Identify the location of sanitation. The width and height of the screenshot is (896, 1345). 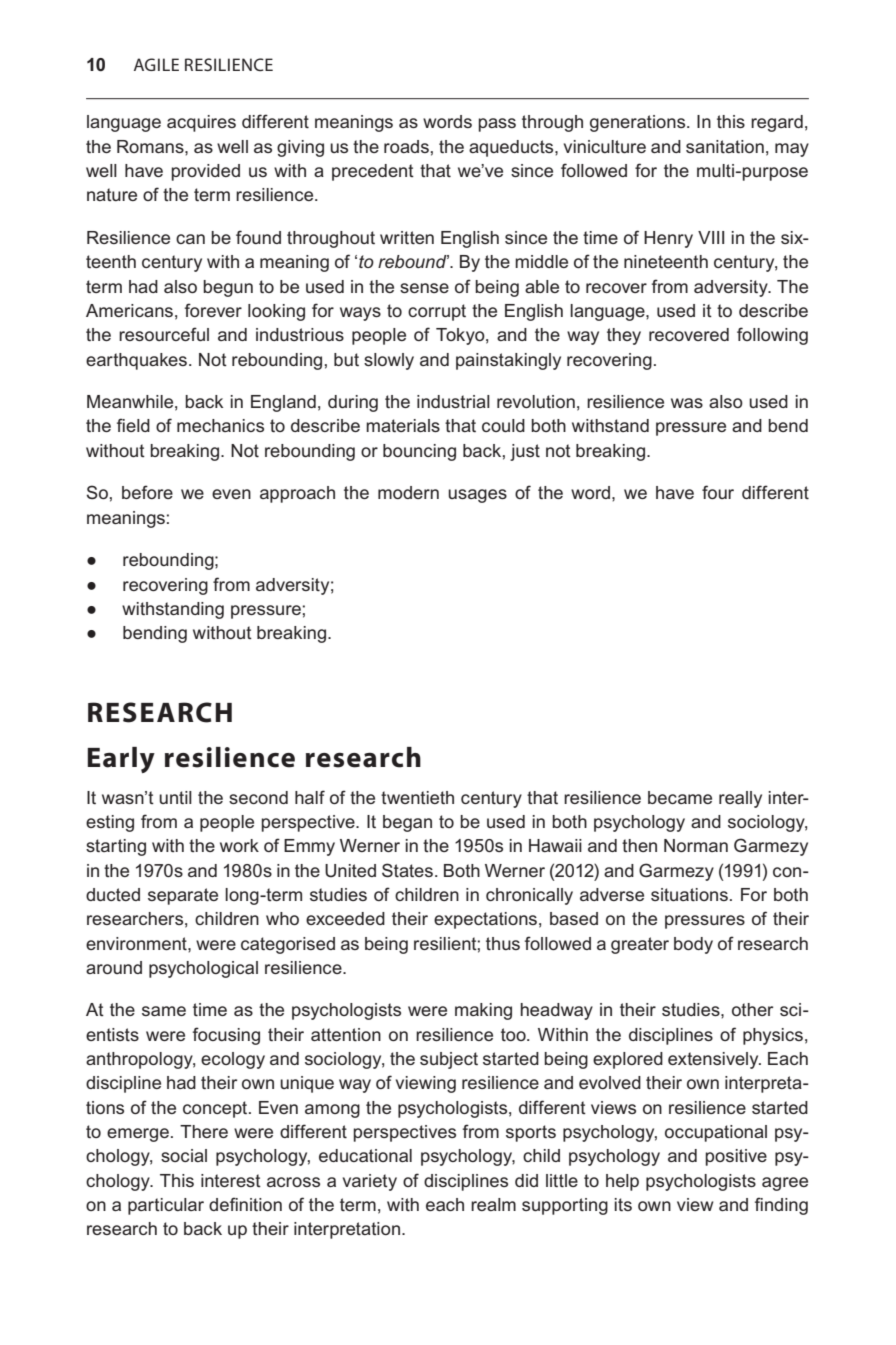
(725, 147).
